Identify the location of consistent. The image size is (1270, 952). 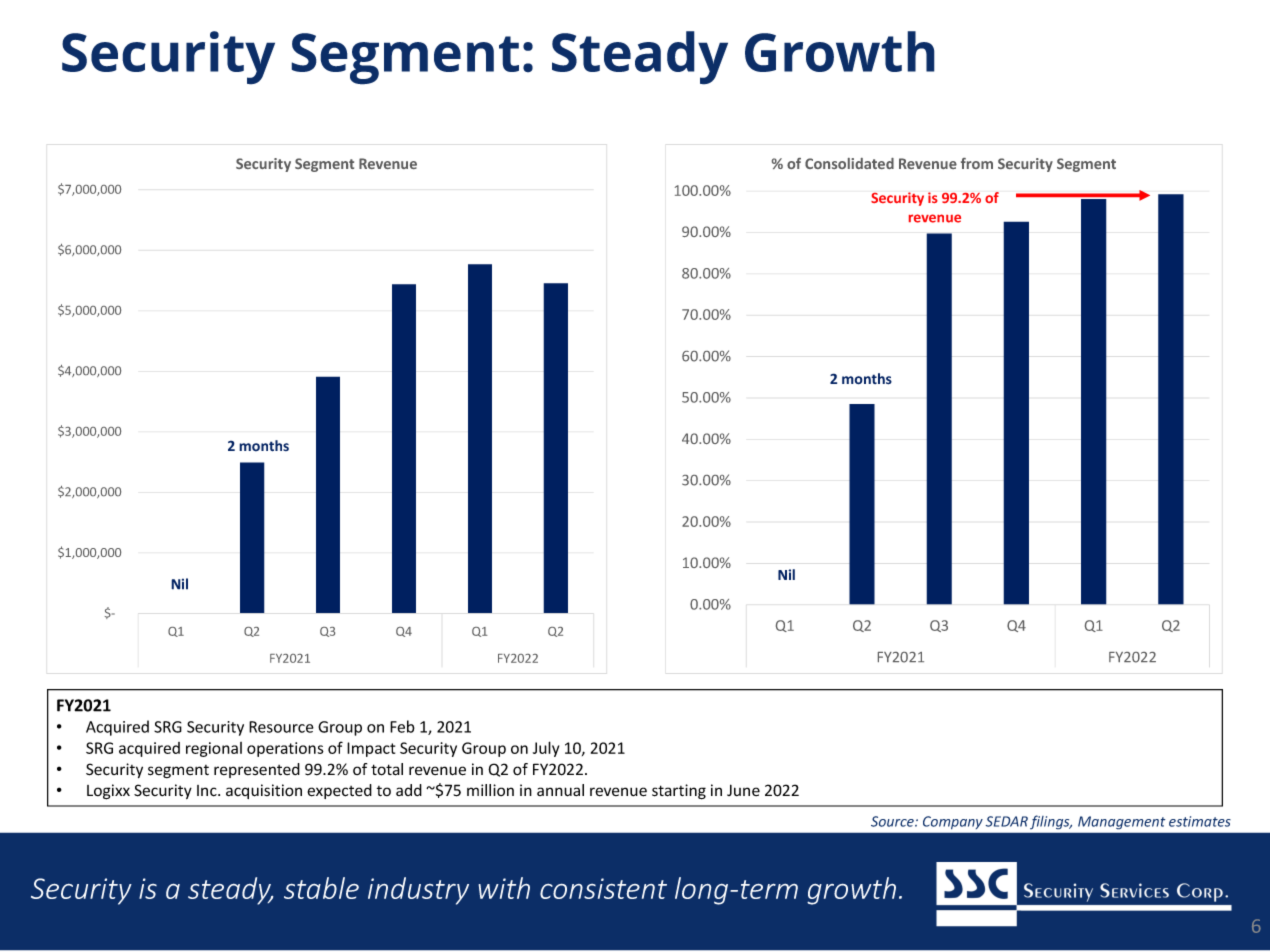
(603, 888).
